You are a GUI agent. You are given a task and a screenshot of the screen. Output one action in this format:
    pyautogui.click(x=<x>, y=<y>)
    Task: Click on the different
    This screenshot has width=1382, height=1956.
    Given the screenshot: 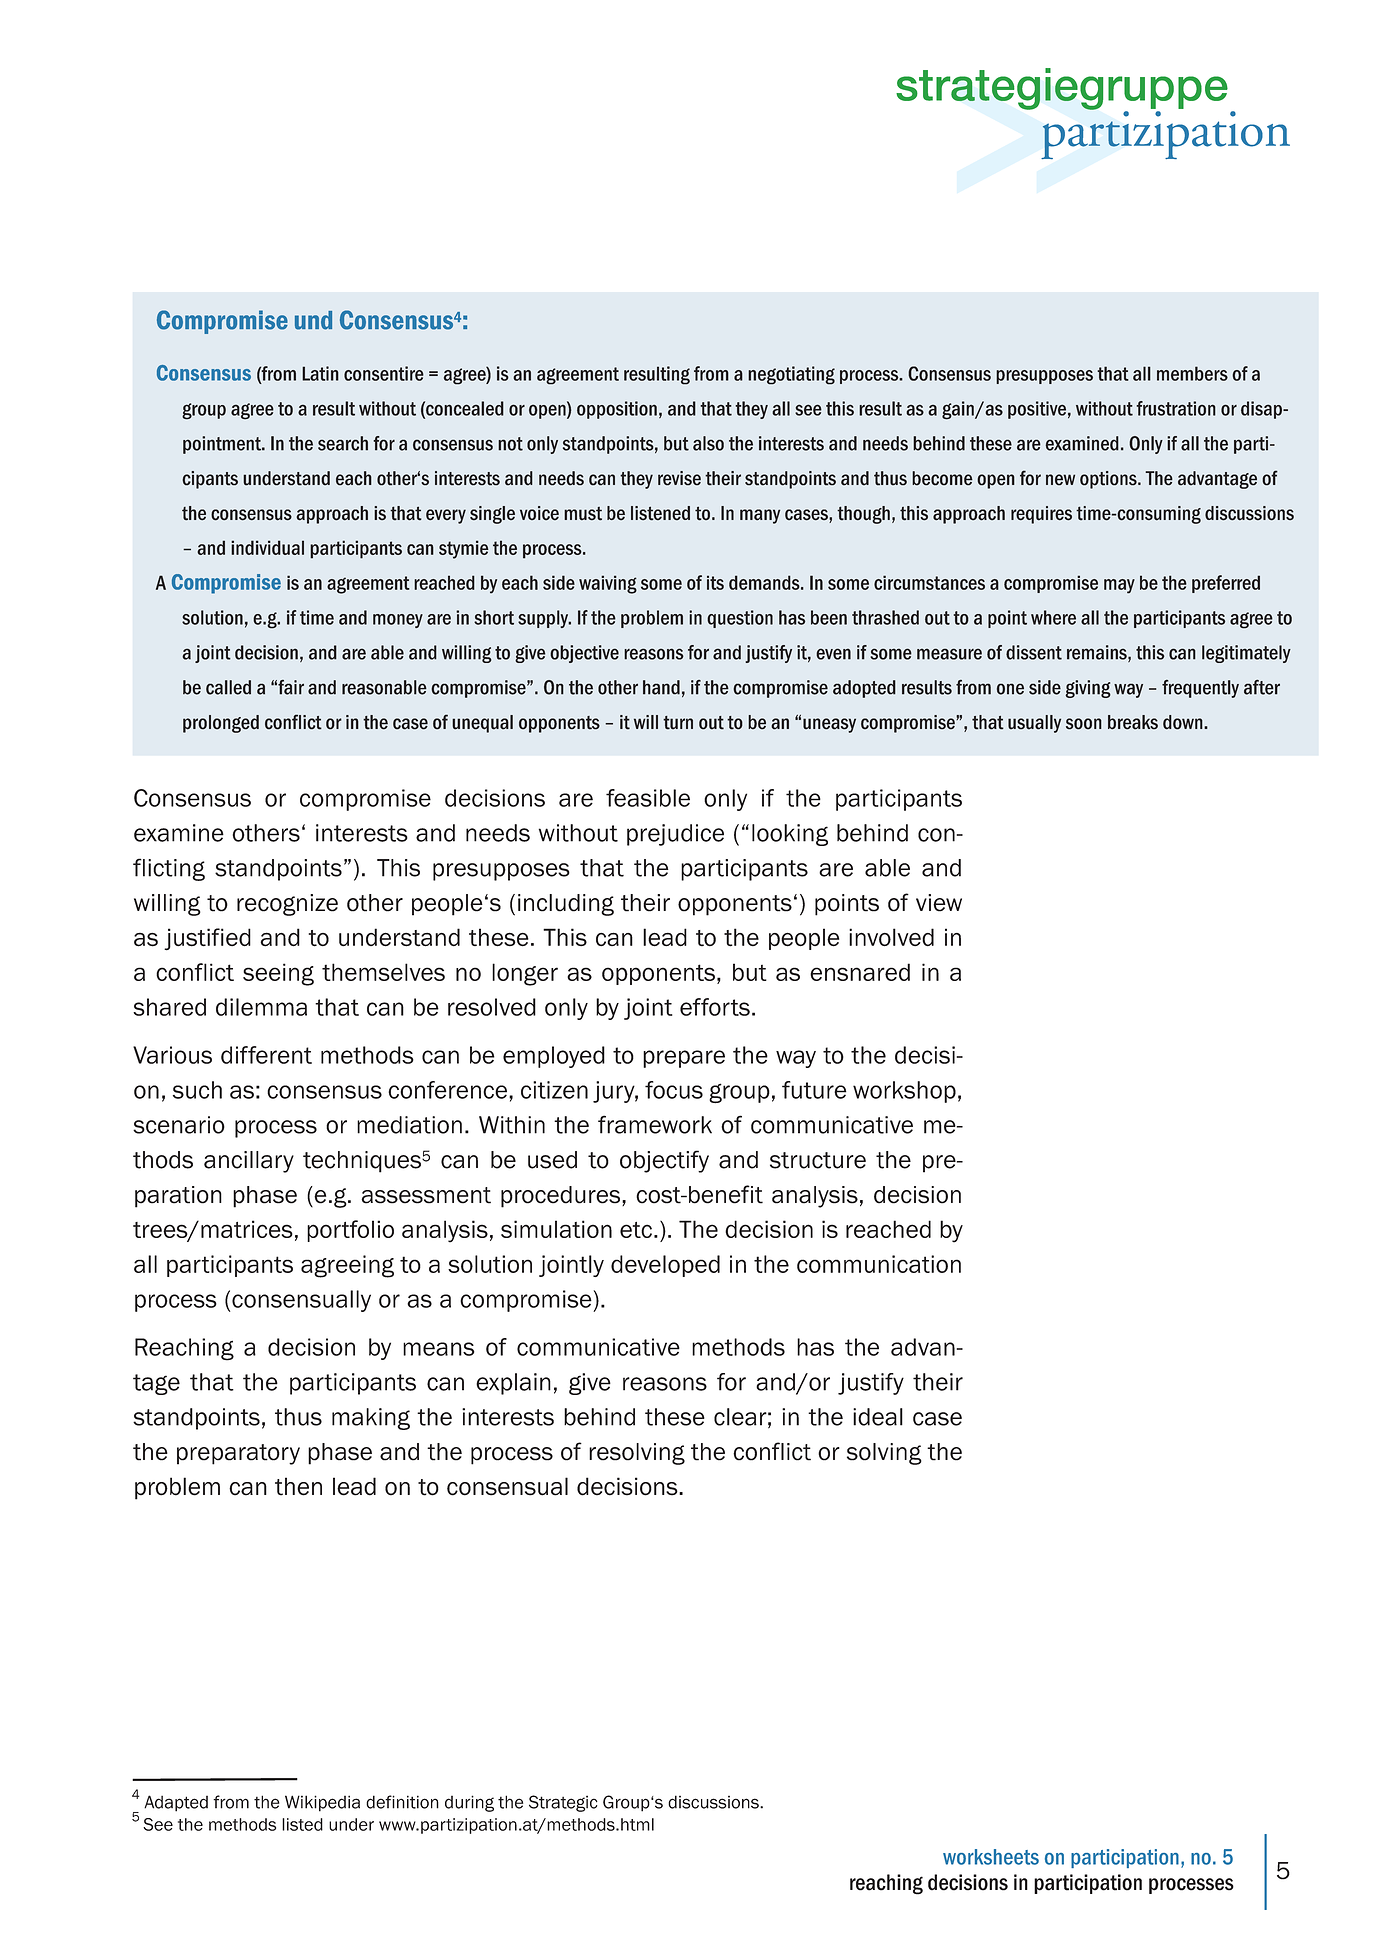 What is the action you would take?
    pyautogui.click(x=266, y=1055)
